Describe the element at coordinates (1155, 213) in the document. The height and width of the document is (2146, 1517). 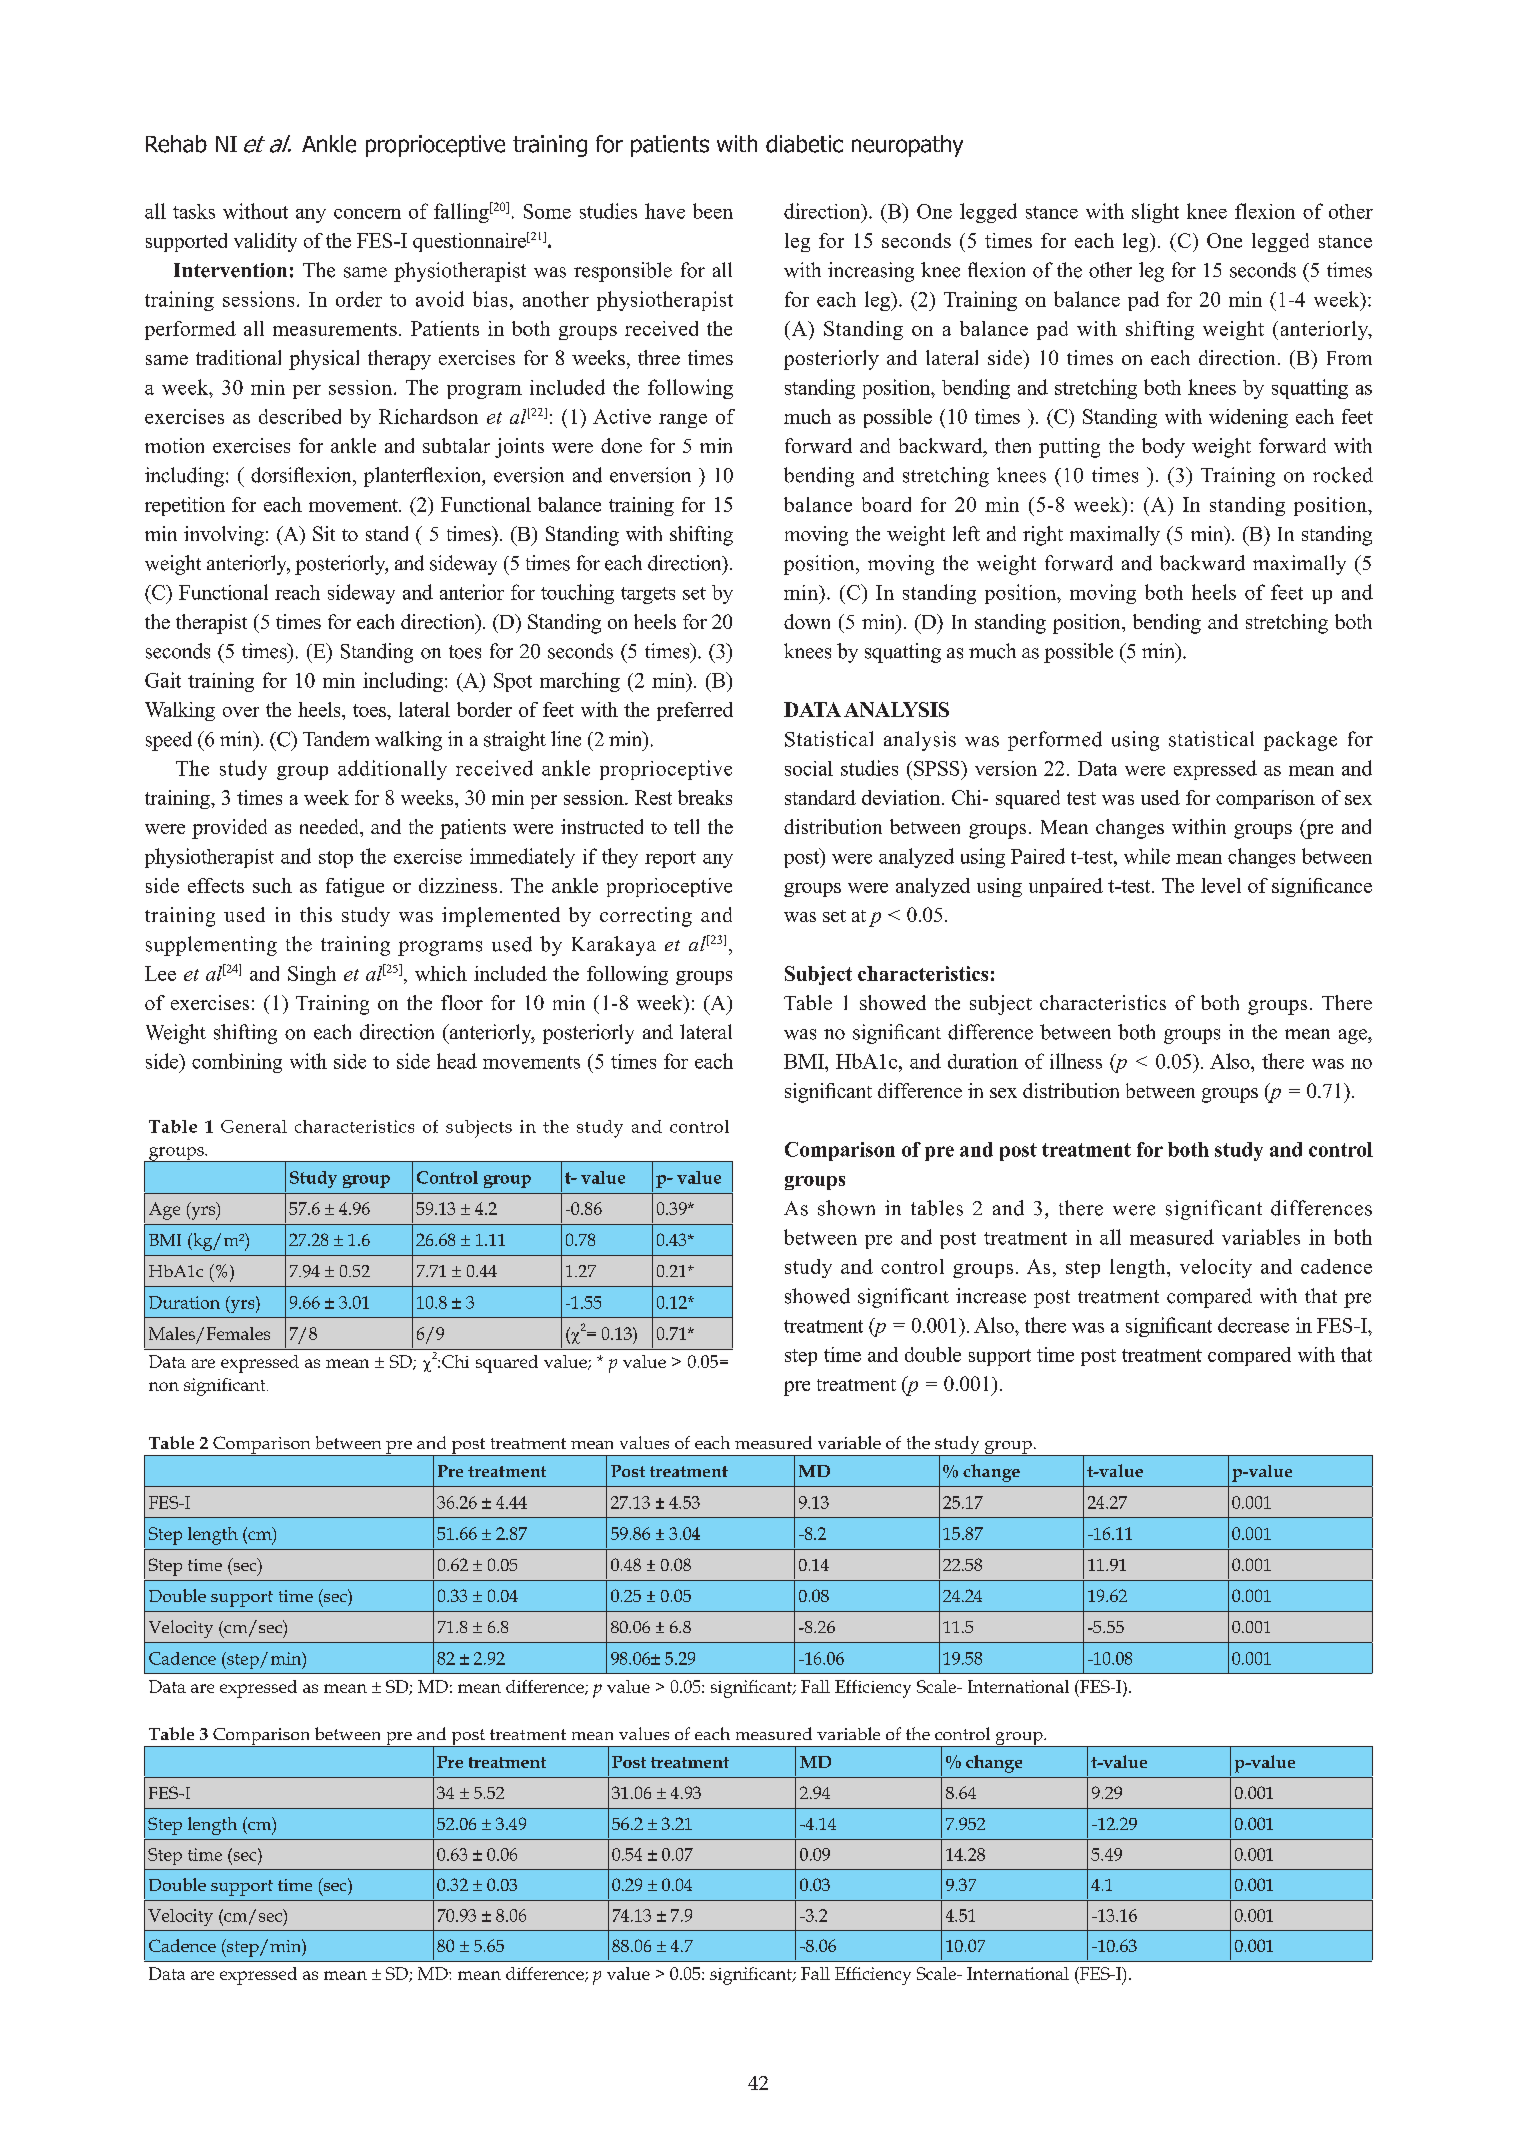
I see `slight` at that location.
